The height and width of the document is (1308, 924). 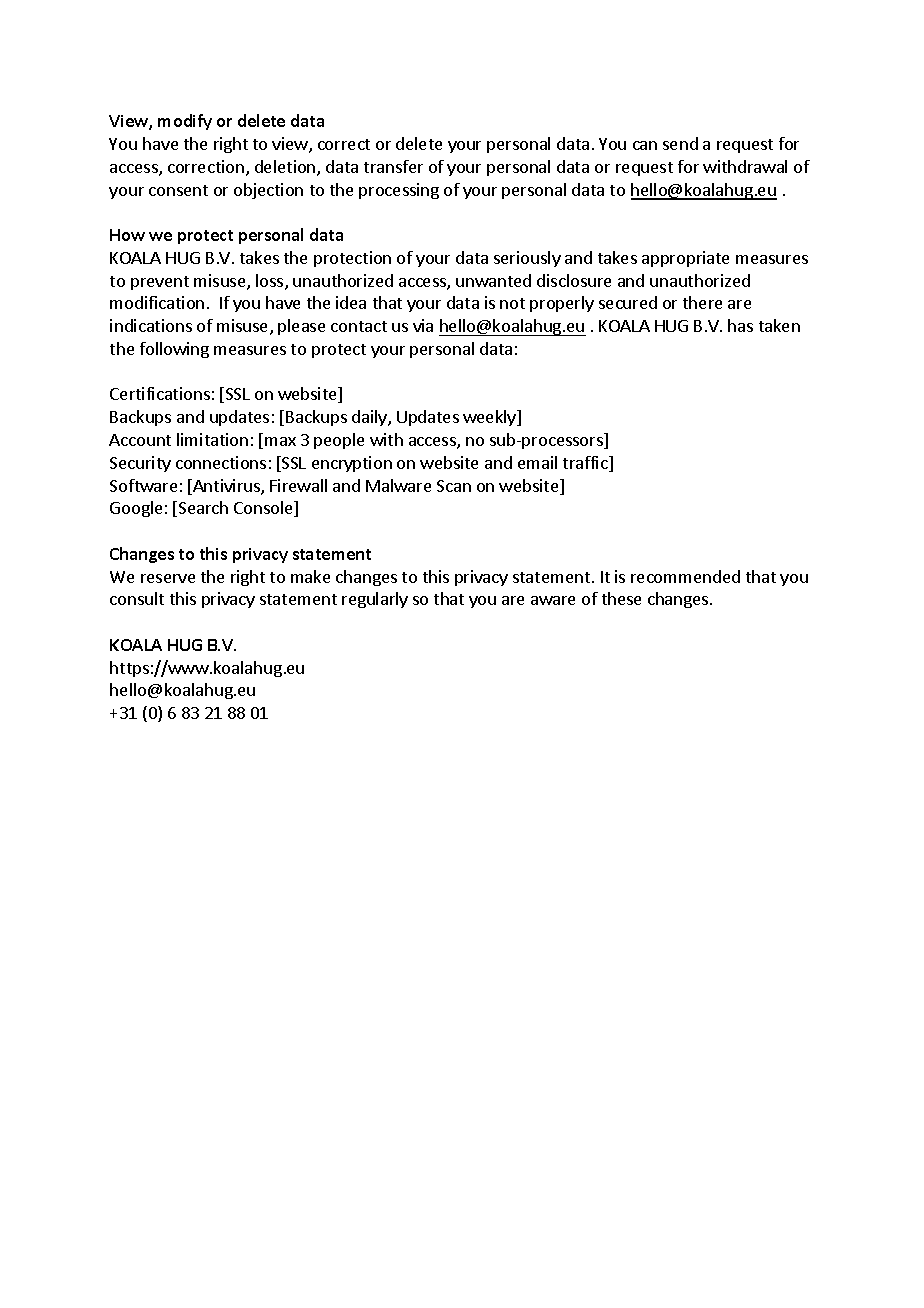 What do you see at coordinates (168, 578) in the document?
I see `reserve` at bounding box center [168, 578].
